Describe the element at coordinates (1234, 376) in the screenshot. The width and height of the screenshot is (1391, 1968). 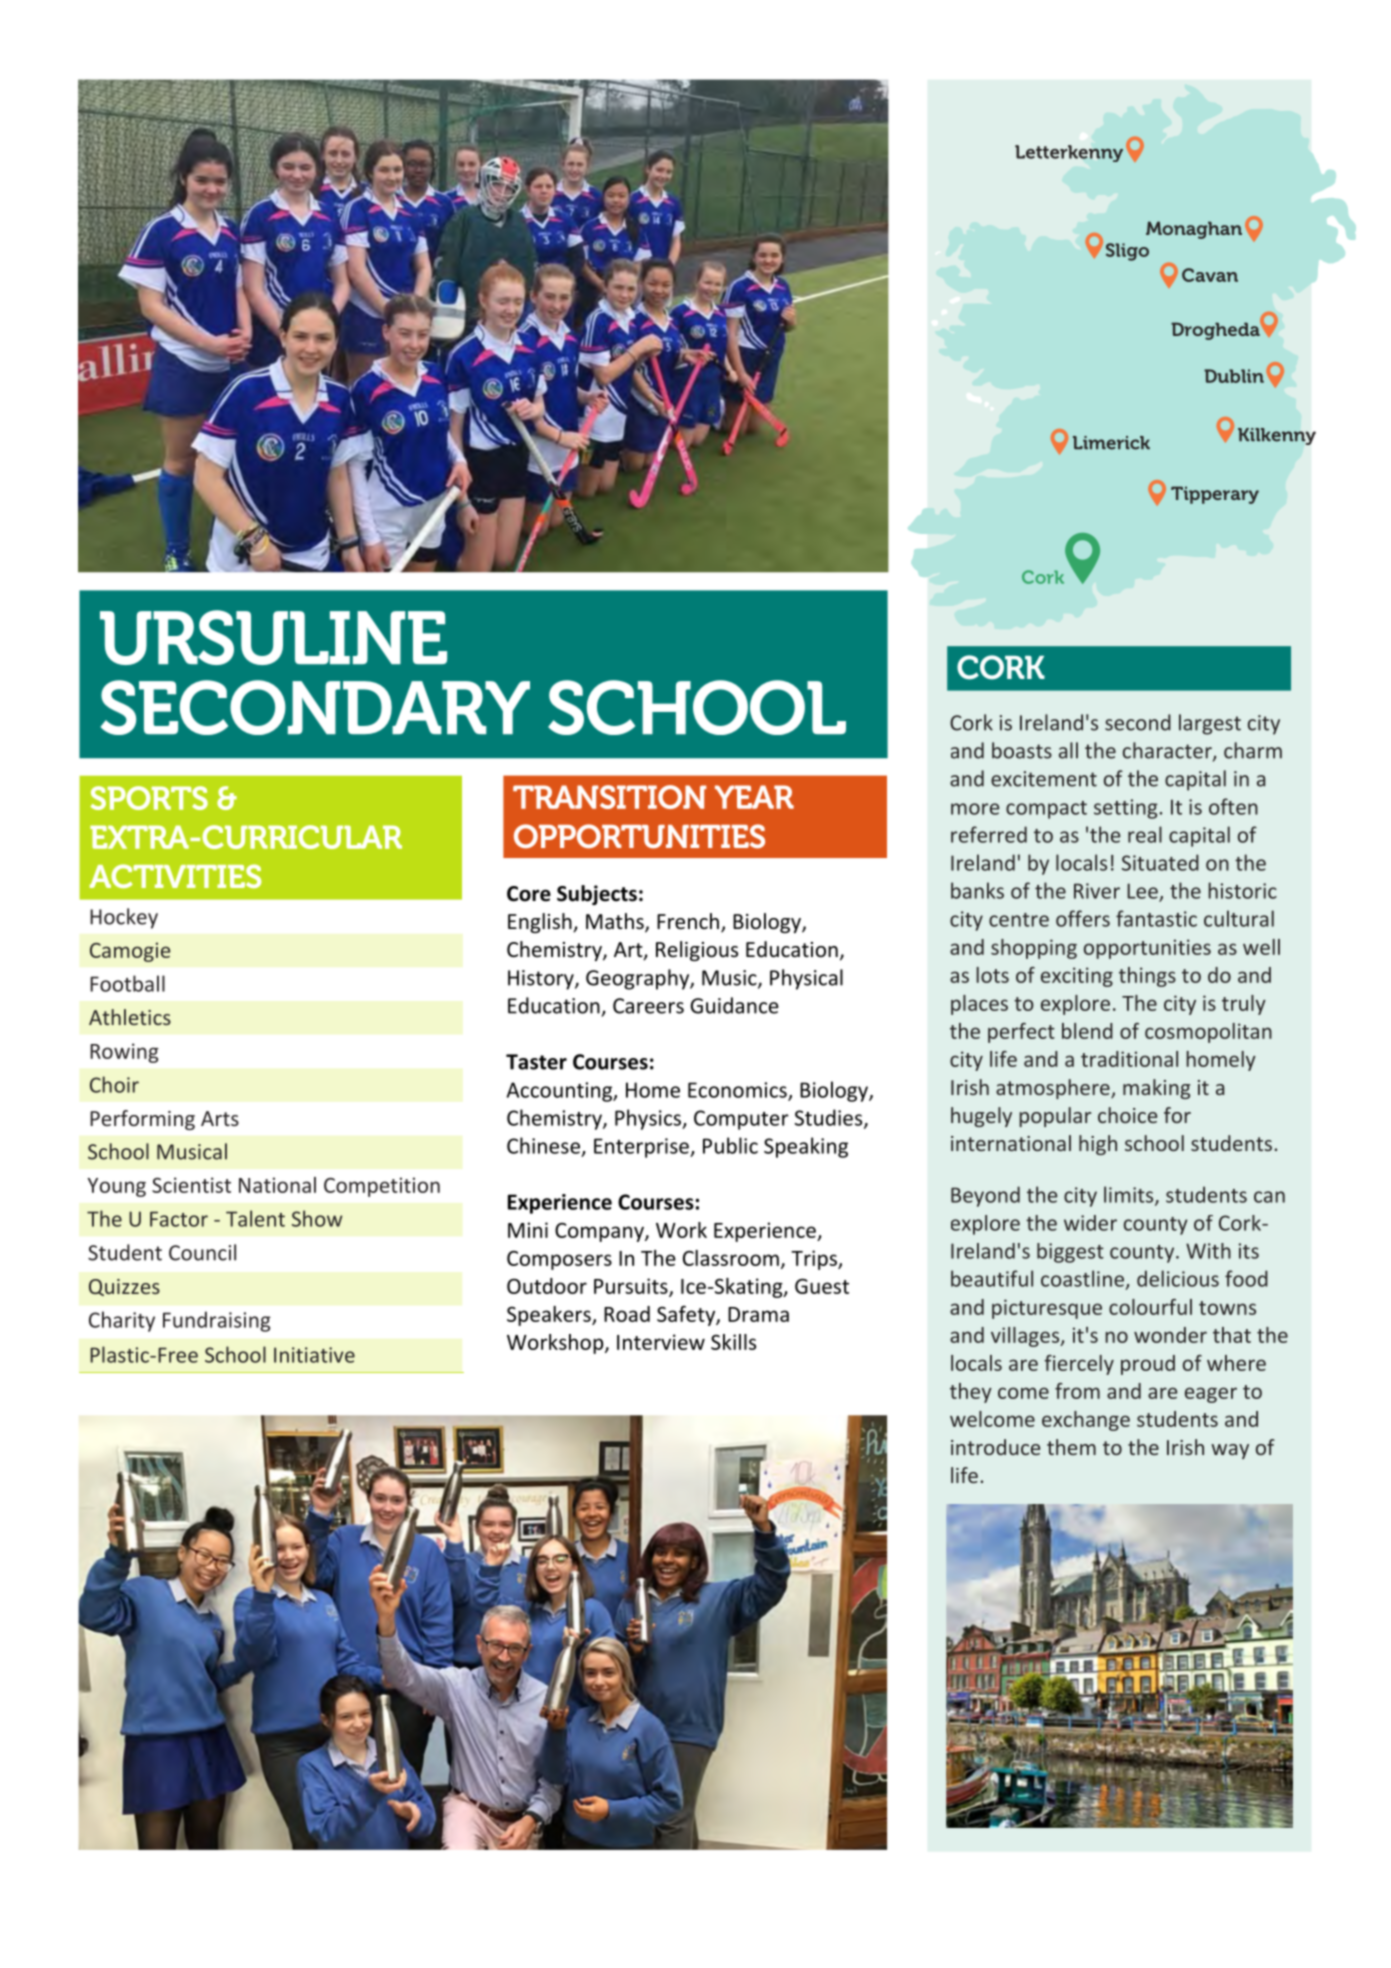
I see `Dublin` at that location.
